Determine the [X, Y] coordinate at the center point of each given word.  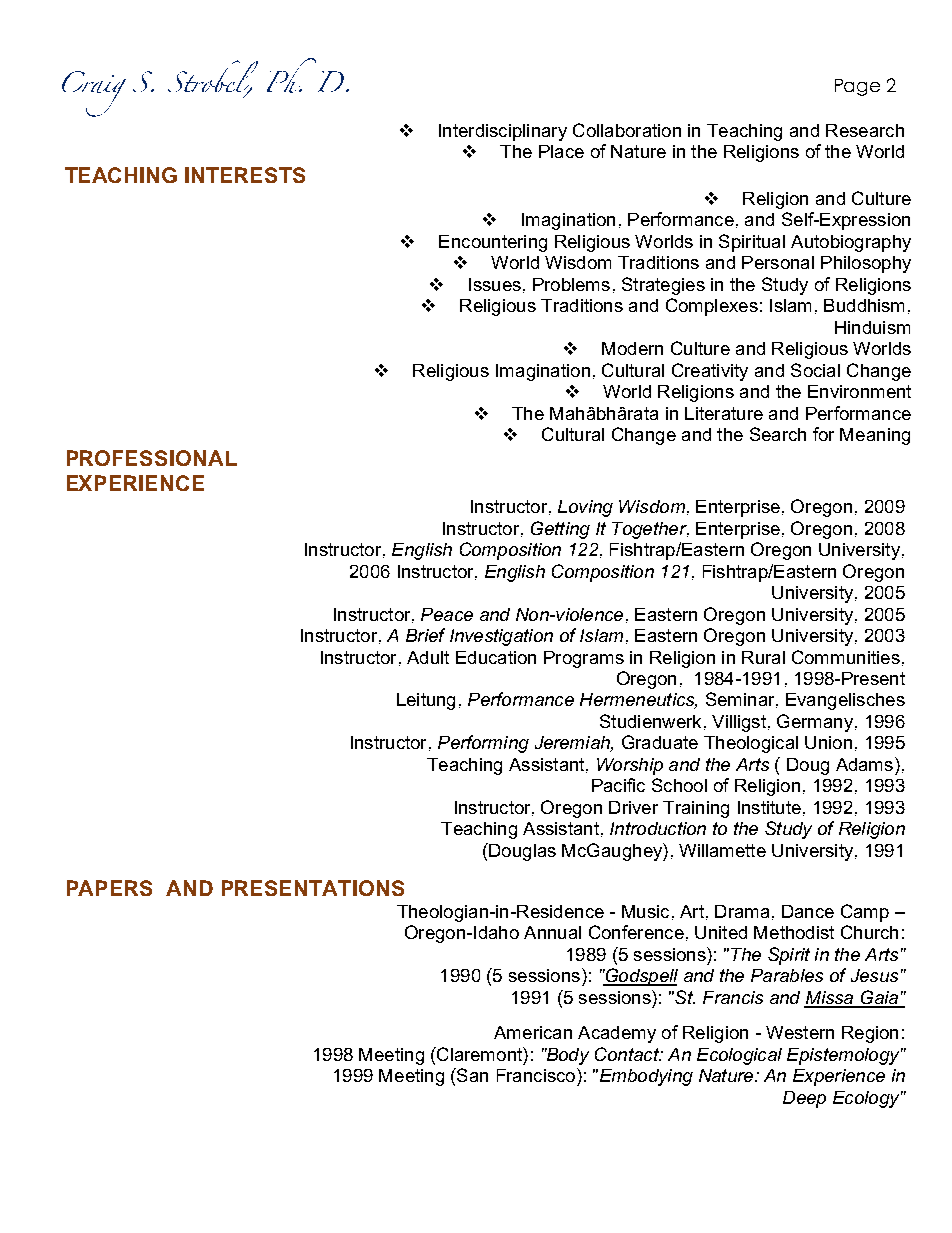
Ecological [739, 1056]
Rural [763, 657]
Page [857, 87]
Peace [447, 614]
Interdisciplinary [503, 132]
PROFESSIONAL [152, 458]
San [471, 1075]
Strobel [213, 77]
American [533, 1032]
